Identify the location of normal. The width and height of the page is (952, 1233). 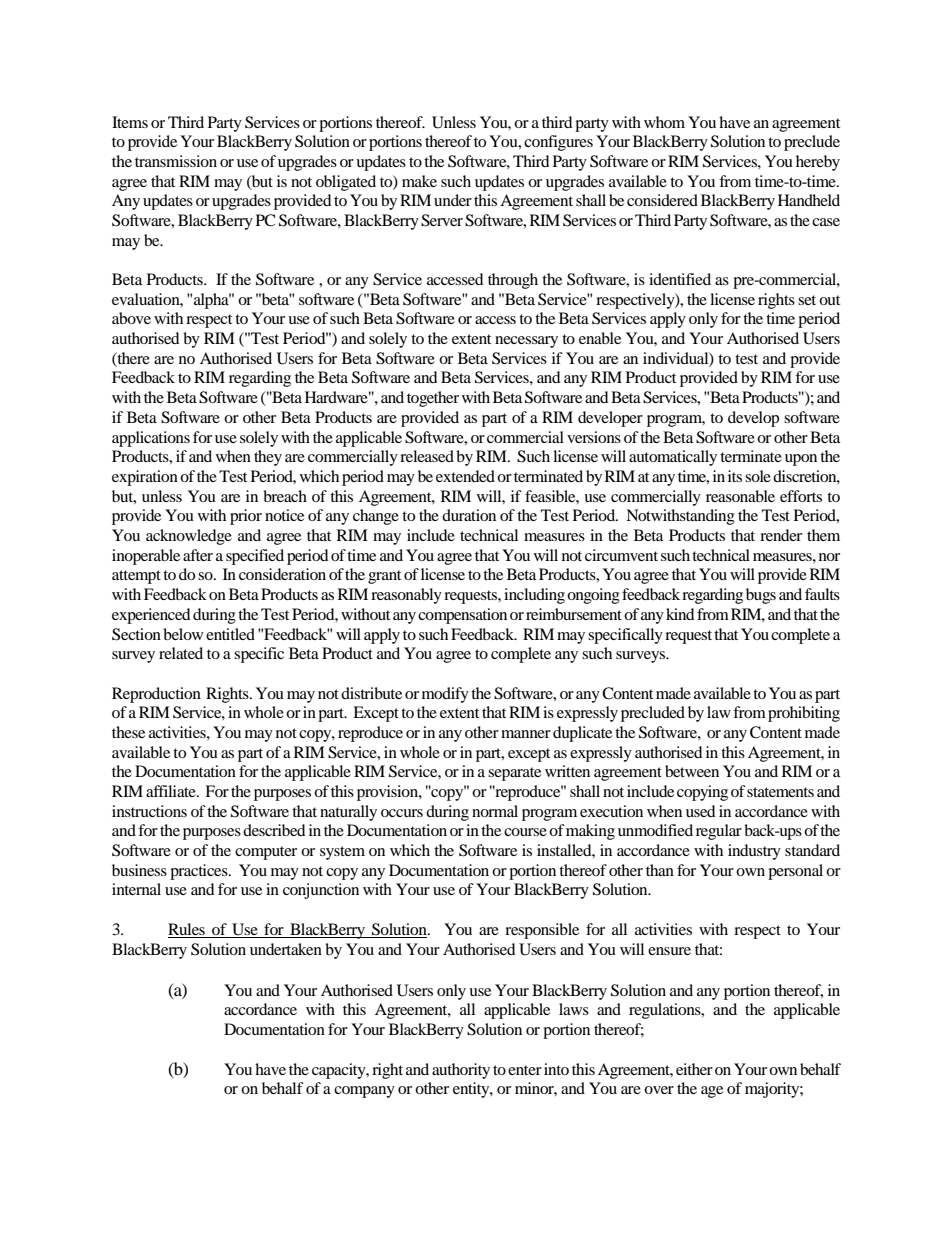
(495, 811).
